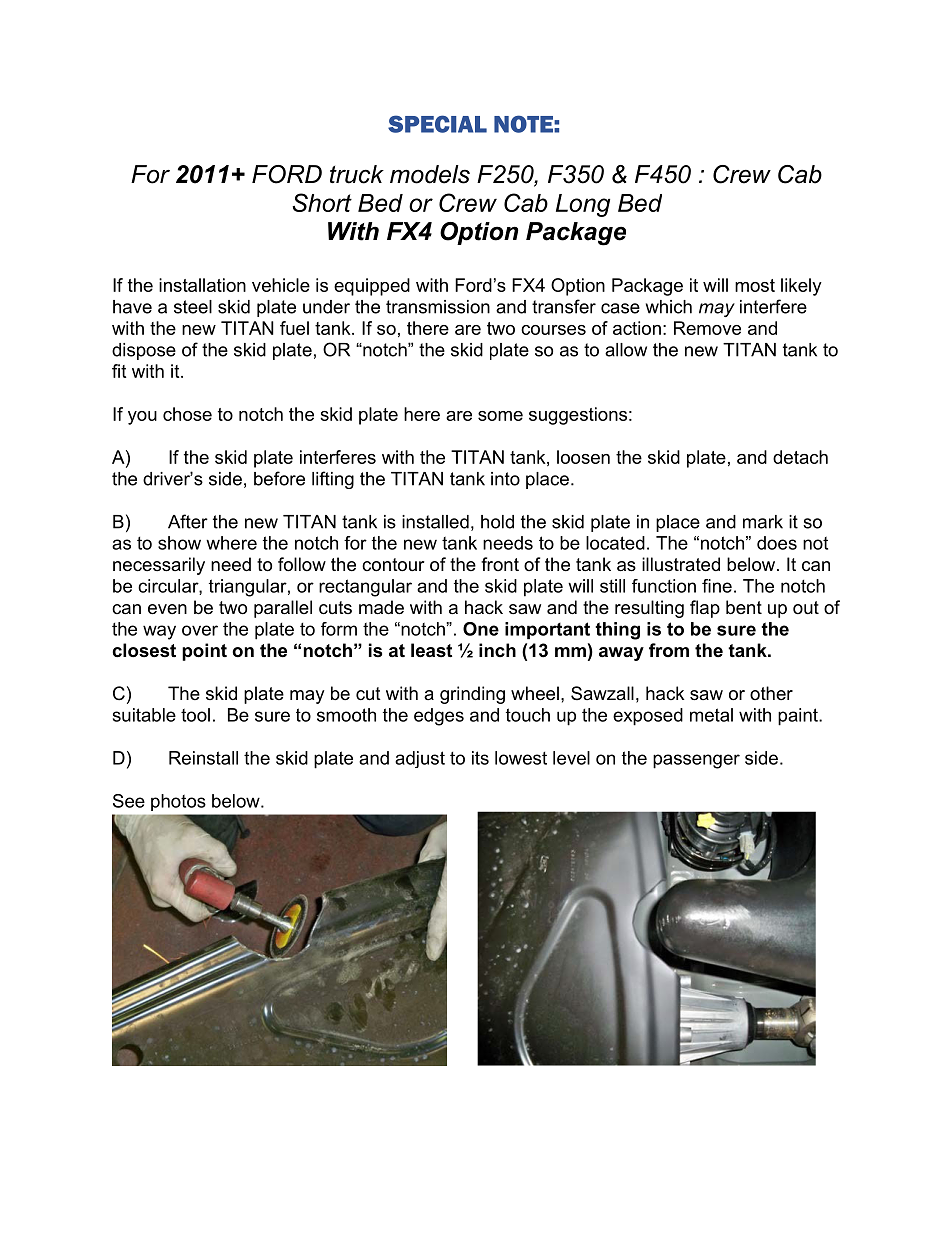  I want to click on Long, so click(583, 205).
